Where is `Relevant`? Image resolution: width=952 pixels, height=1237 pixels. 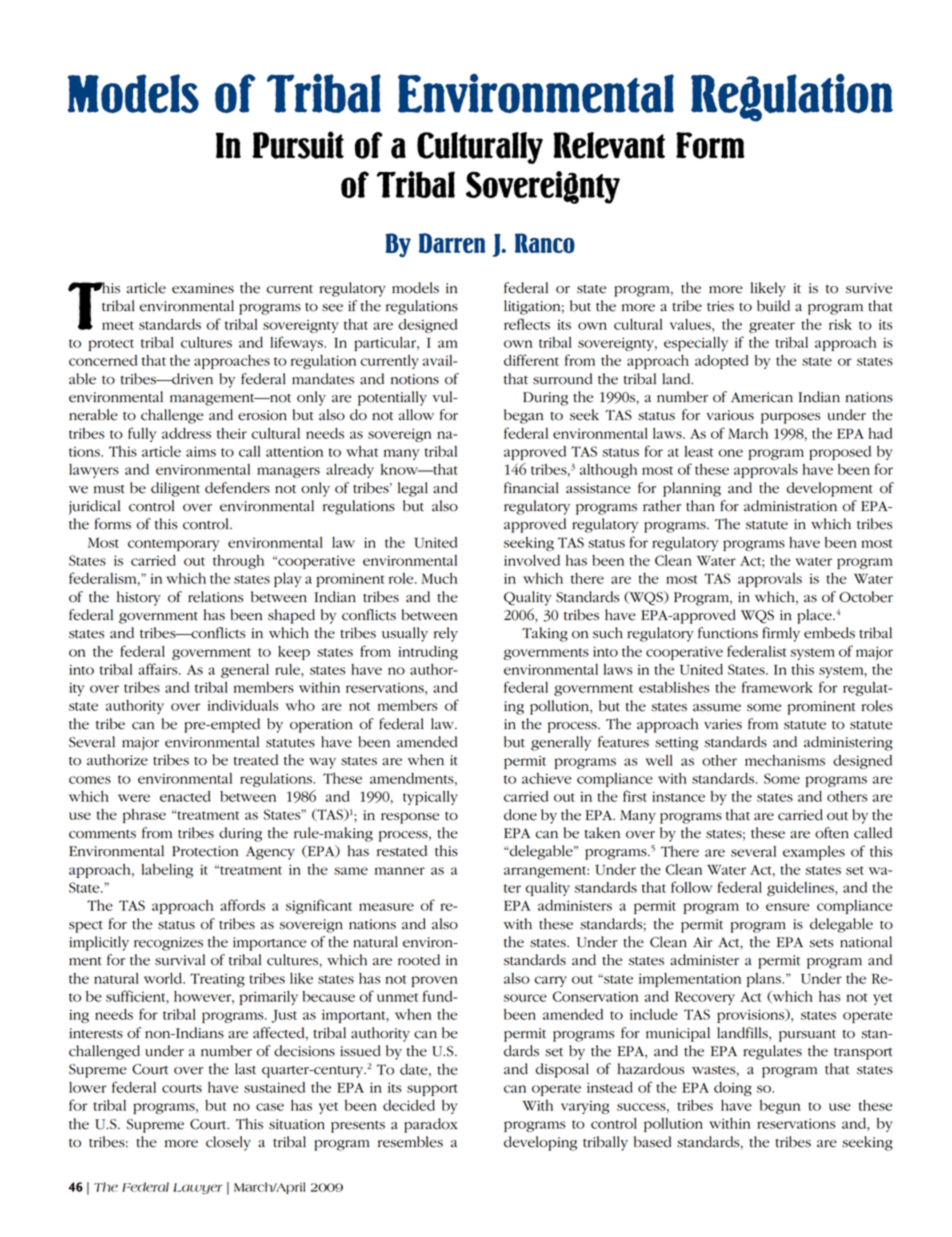 Relevant is located at coordinates (609, 145).
